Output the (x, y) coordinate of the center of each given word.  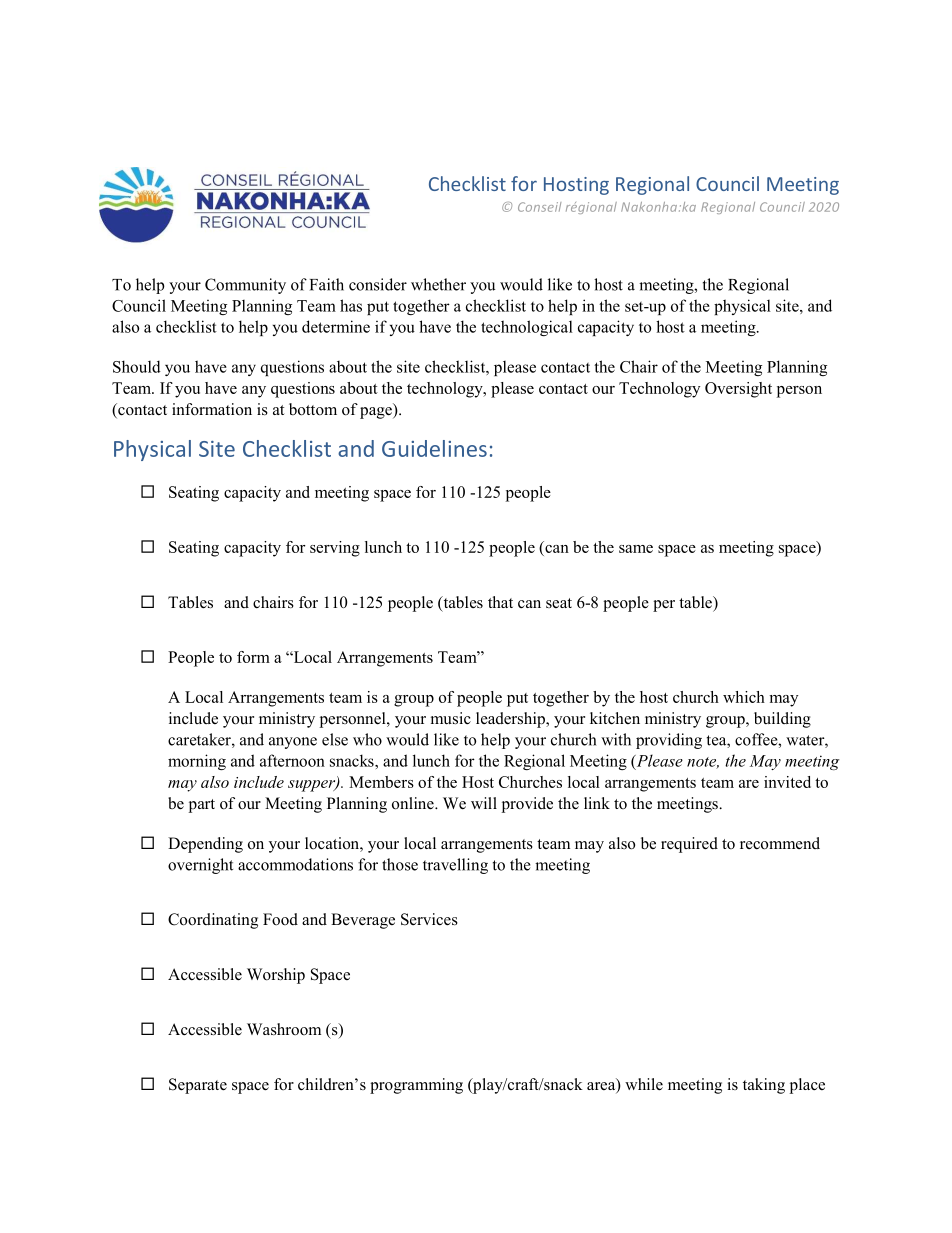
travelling (455, 866)
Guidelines (434, 448)
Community (245, 286)
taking (764, 1086)
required (689, 845)
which (744, 697)
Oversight (738, 390)
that (500, 602)
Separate (198, 1086)
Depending (205, 845)
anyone (293, 743)
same (636, 549)
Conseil (539, 207)
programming (416, 1086)
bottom (313, 409)
